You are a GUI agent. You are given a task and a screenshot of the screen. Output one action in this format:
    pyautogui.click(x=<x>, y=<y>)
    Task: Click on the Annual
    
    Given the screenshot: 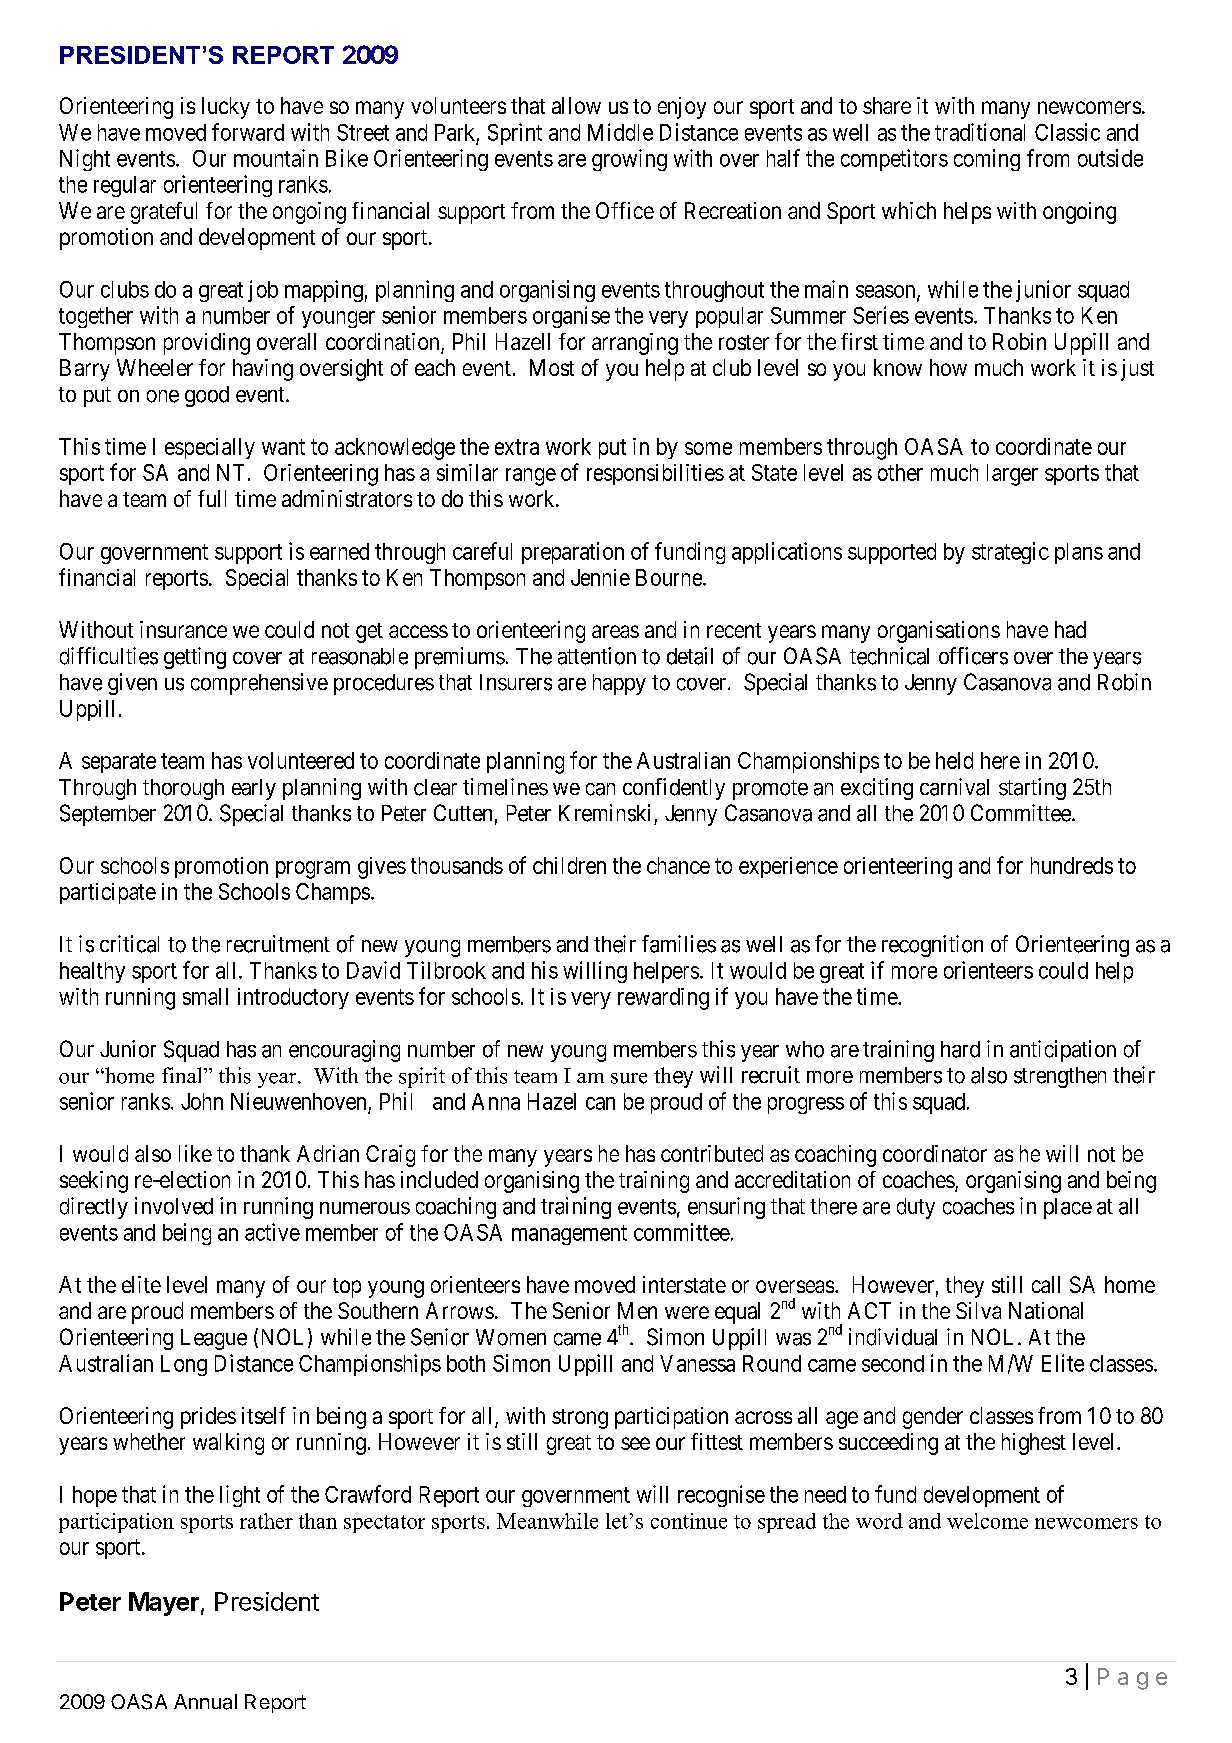 What is the action you would take?
    pyautogui.click(x=205, y=1702)
